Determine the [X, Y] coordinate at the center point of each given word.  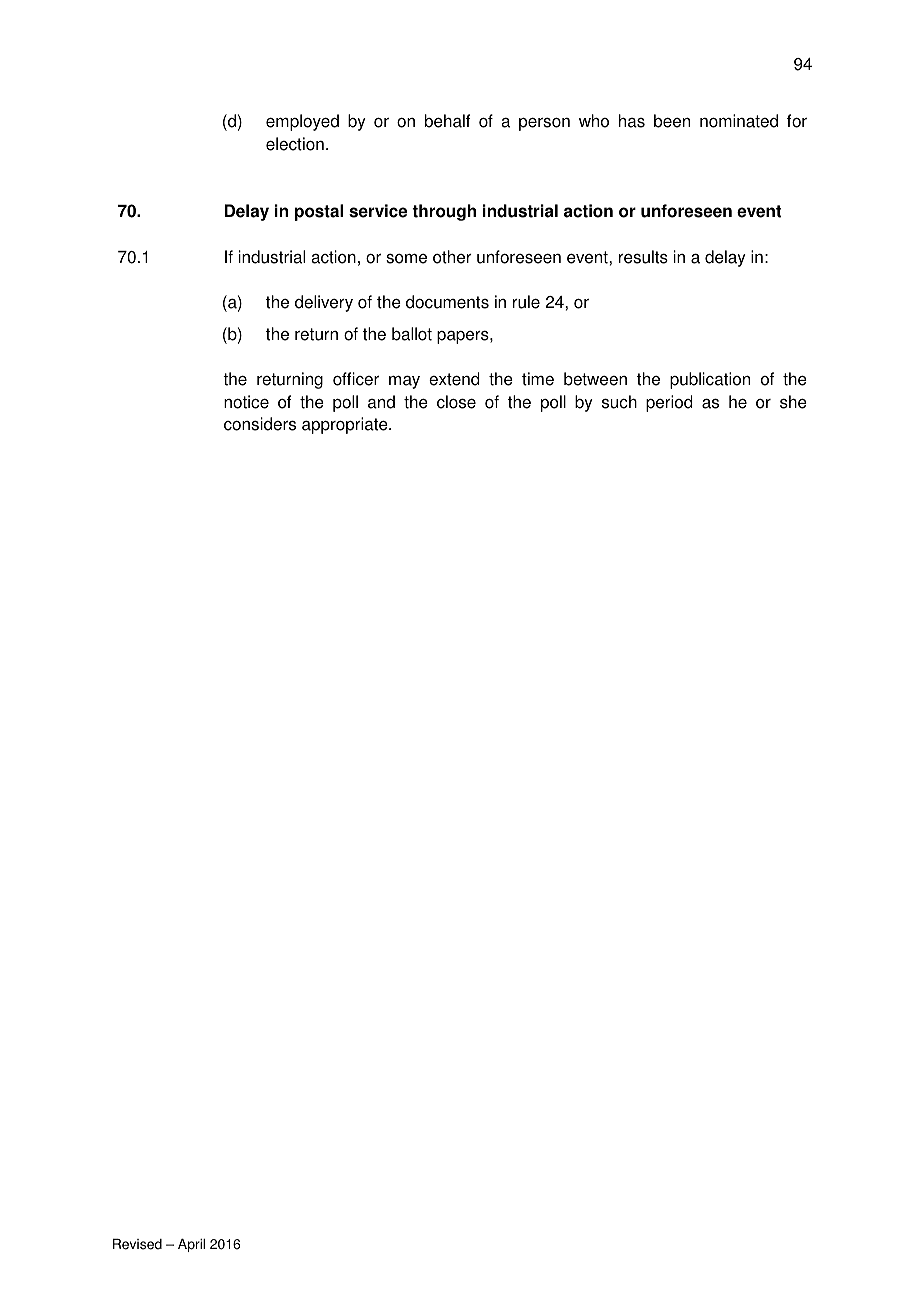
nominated [739, 121]
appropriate [346, 425]
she [793, 402]
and [381, 402]
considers [260, 424]
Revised [137, 1244]
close [456, 402]
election [295, 144]
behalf [447, 121]
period [669, 403]
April [191, 1245]
